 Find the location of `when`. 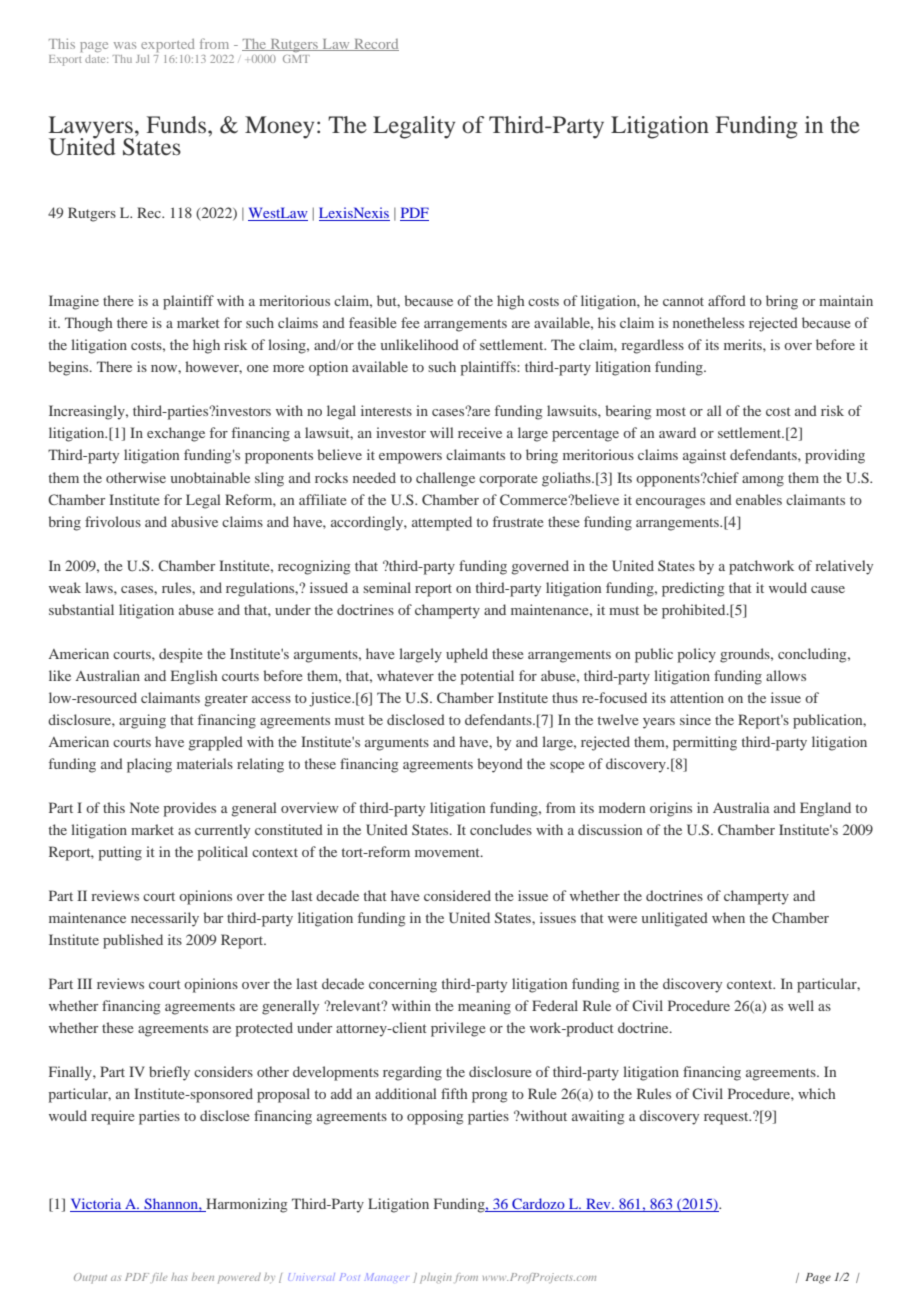

when is located at coordinates (728, 917).
